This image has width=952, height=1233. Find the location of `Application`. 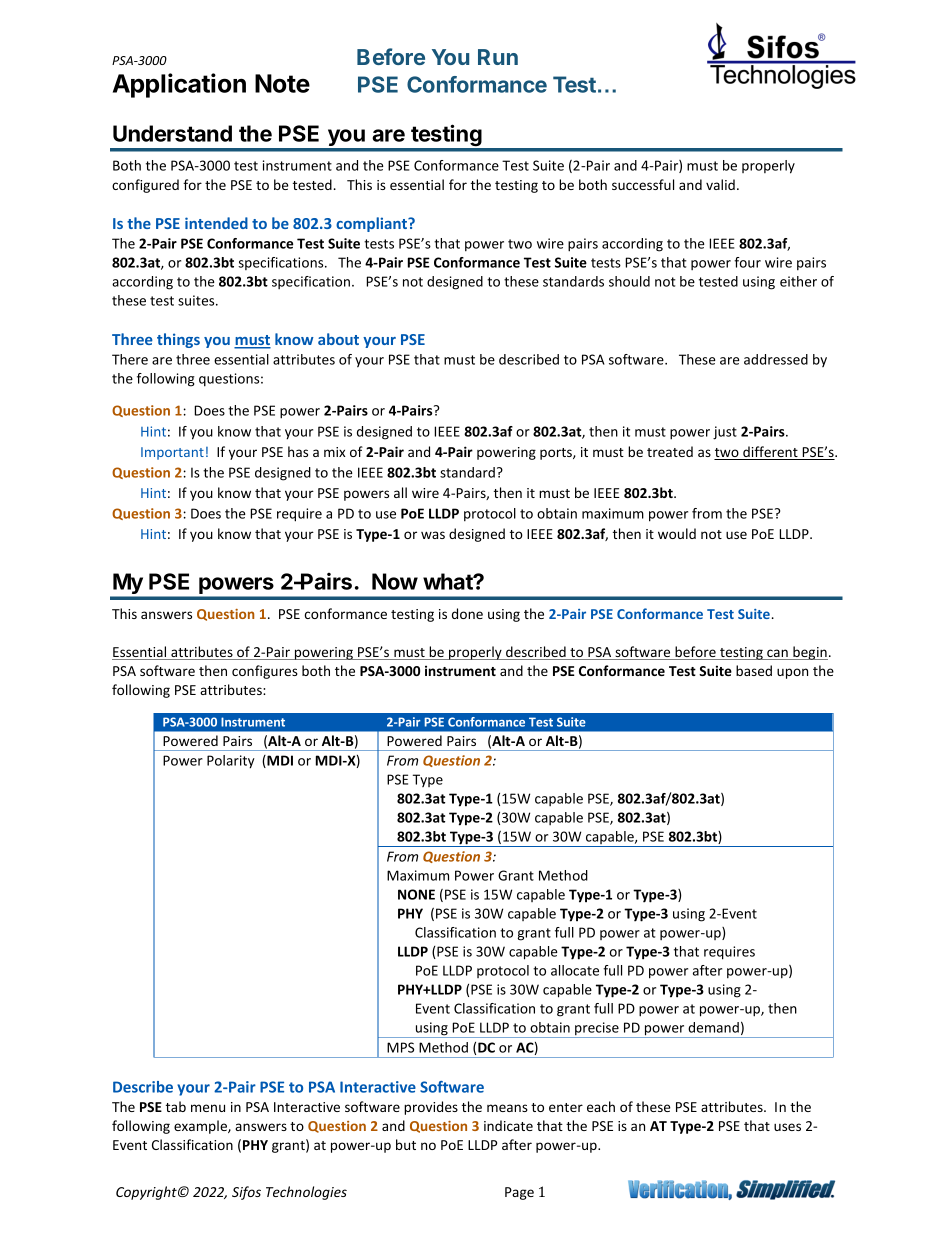

Application is located at coordinates (179, 85).
